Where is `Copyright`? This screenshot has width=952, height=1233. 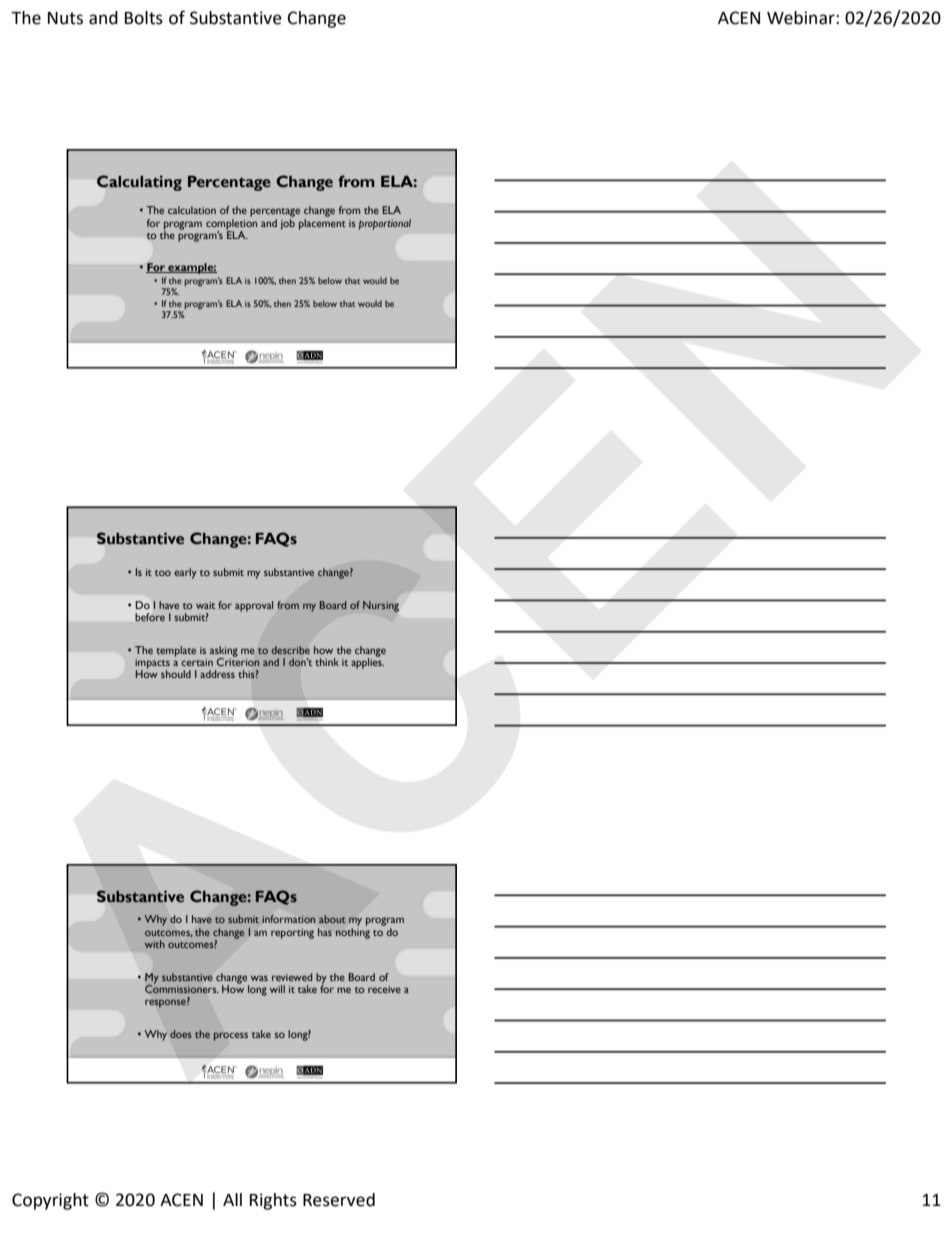 Copyright is located at coordinates (50, 1201).
